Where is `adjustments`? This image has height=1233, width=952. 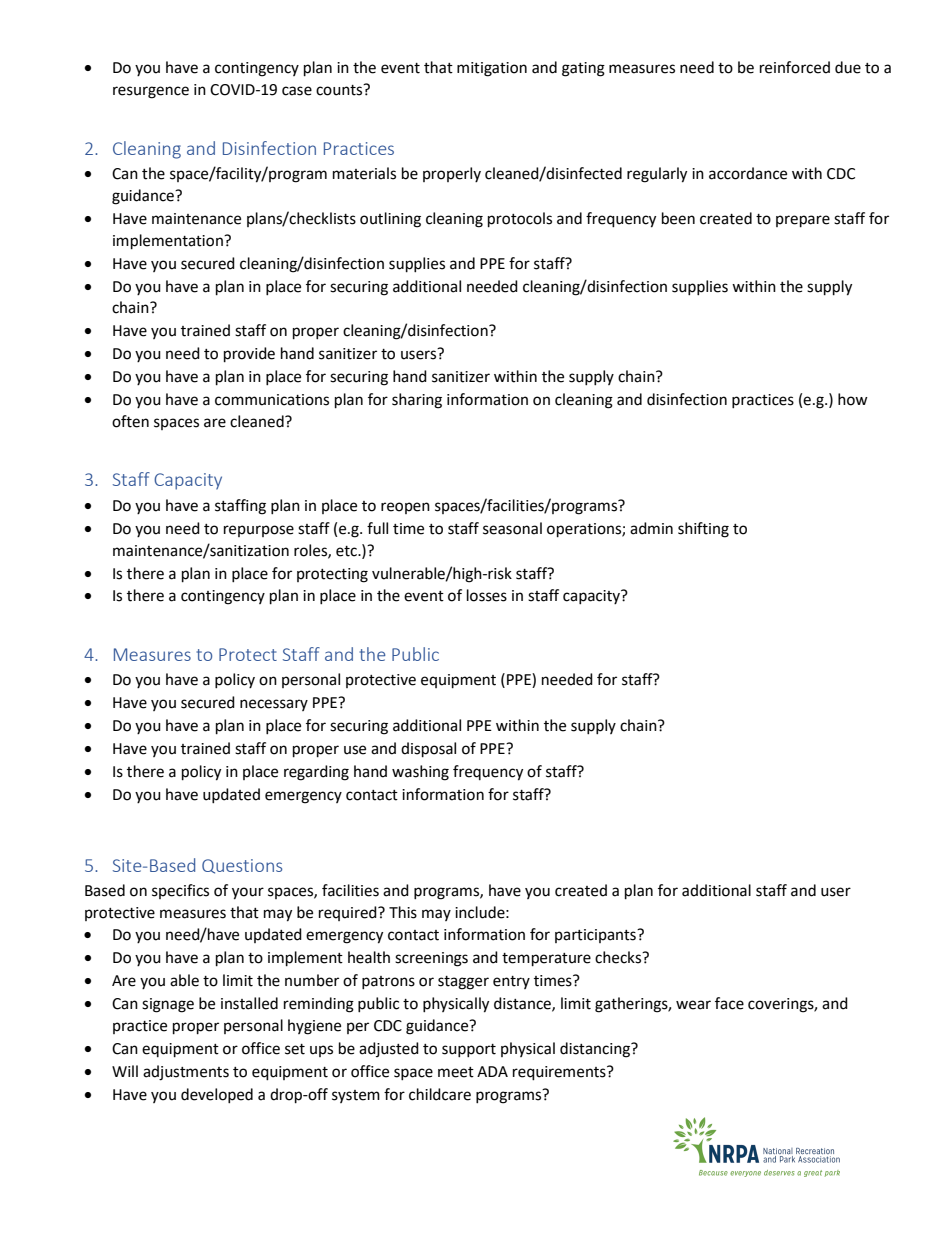 adjustments is located at coordinates (186, 1073).
